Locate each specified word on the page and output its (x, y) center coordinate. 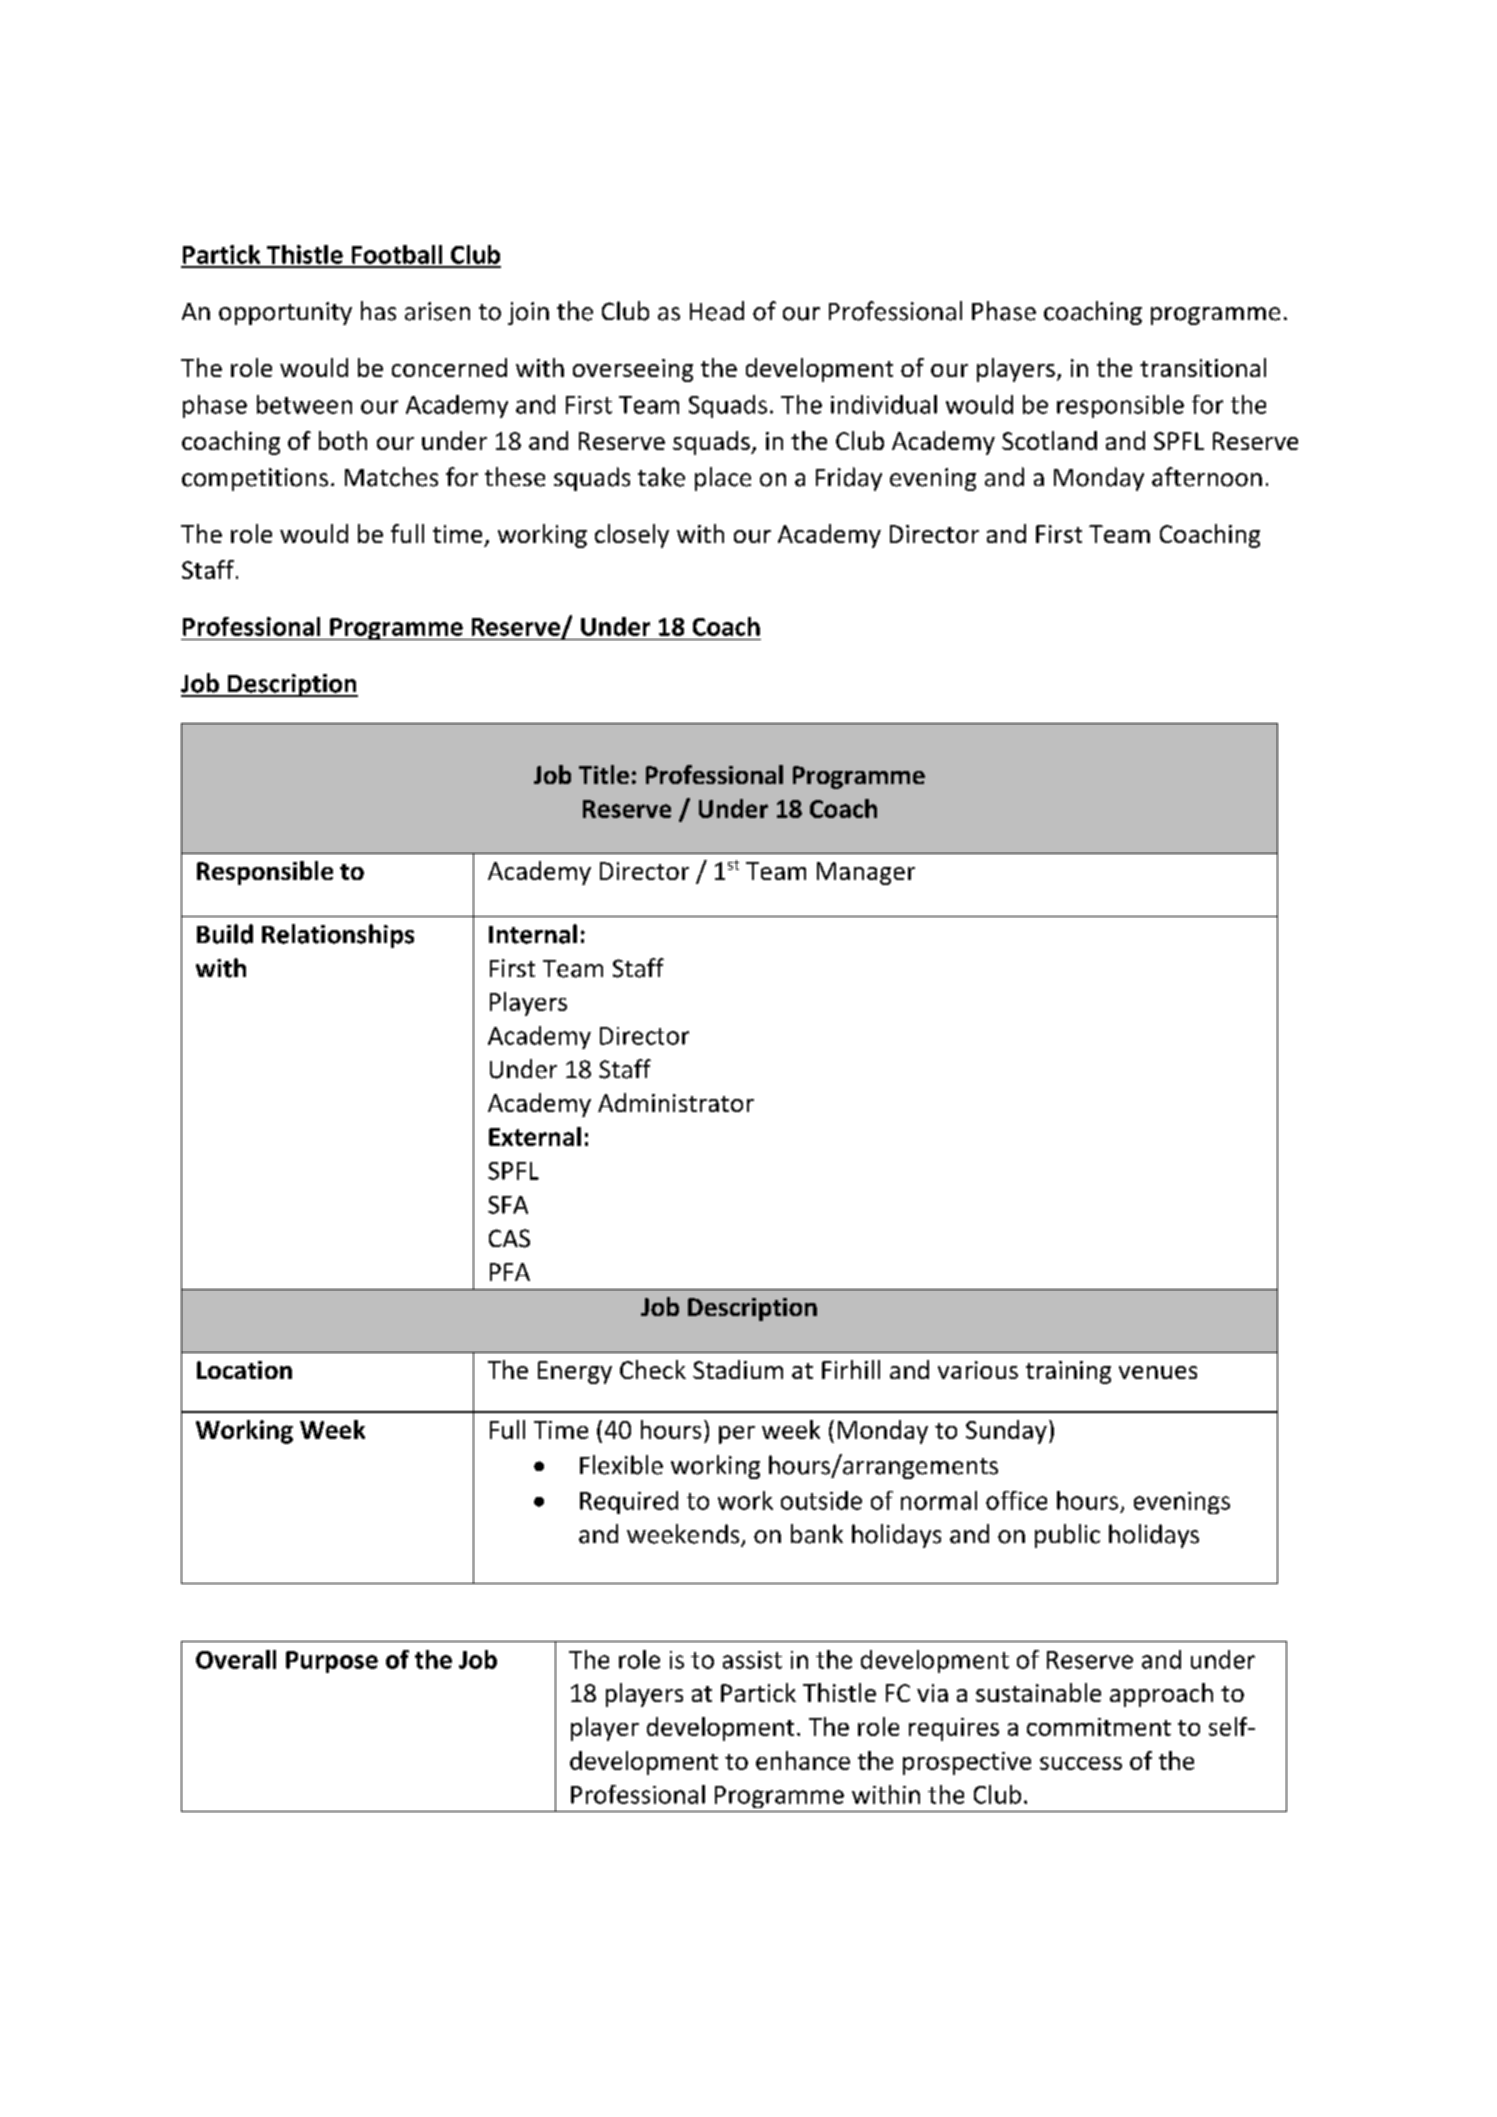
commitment (1099, 1727)
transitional (1203, 367)
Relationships (338, 936)
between (304, 404)
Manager (866, 873)
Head (717, 311)
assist (752, 1660)
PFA (510, 1272)
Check (653, 1369)
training (1068, 1372)
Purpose (332, 1662)
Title (604, 774)
